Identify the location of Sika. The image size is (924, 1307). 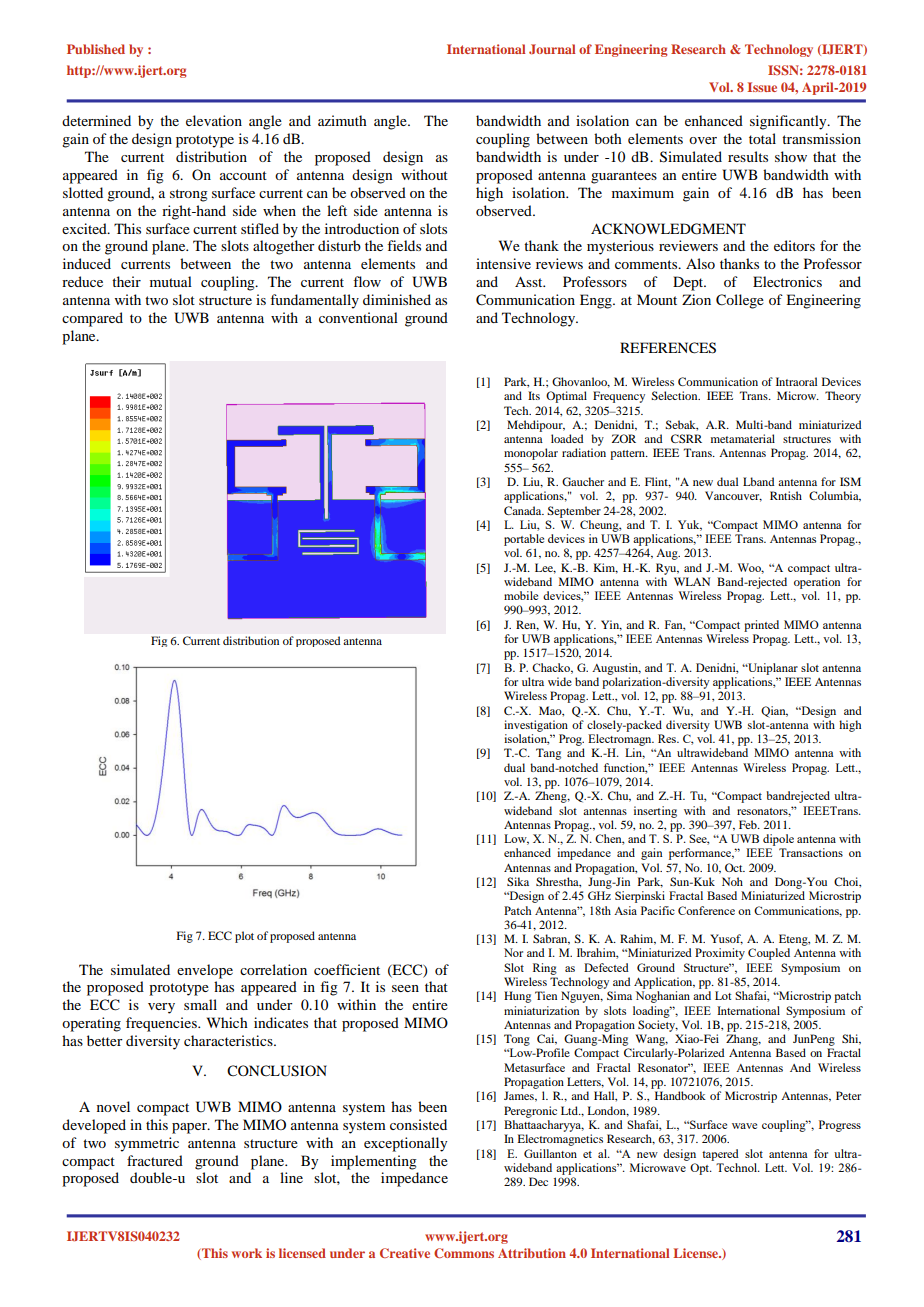
(518, 881).
